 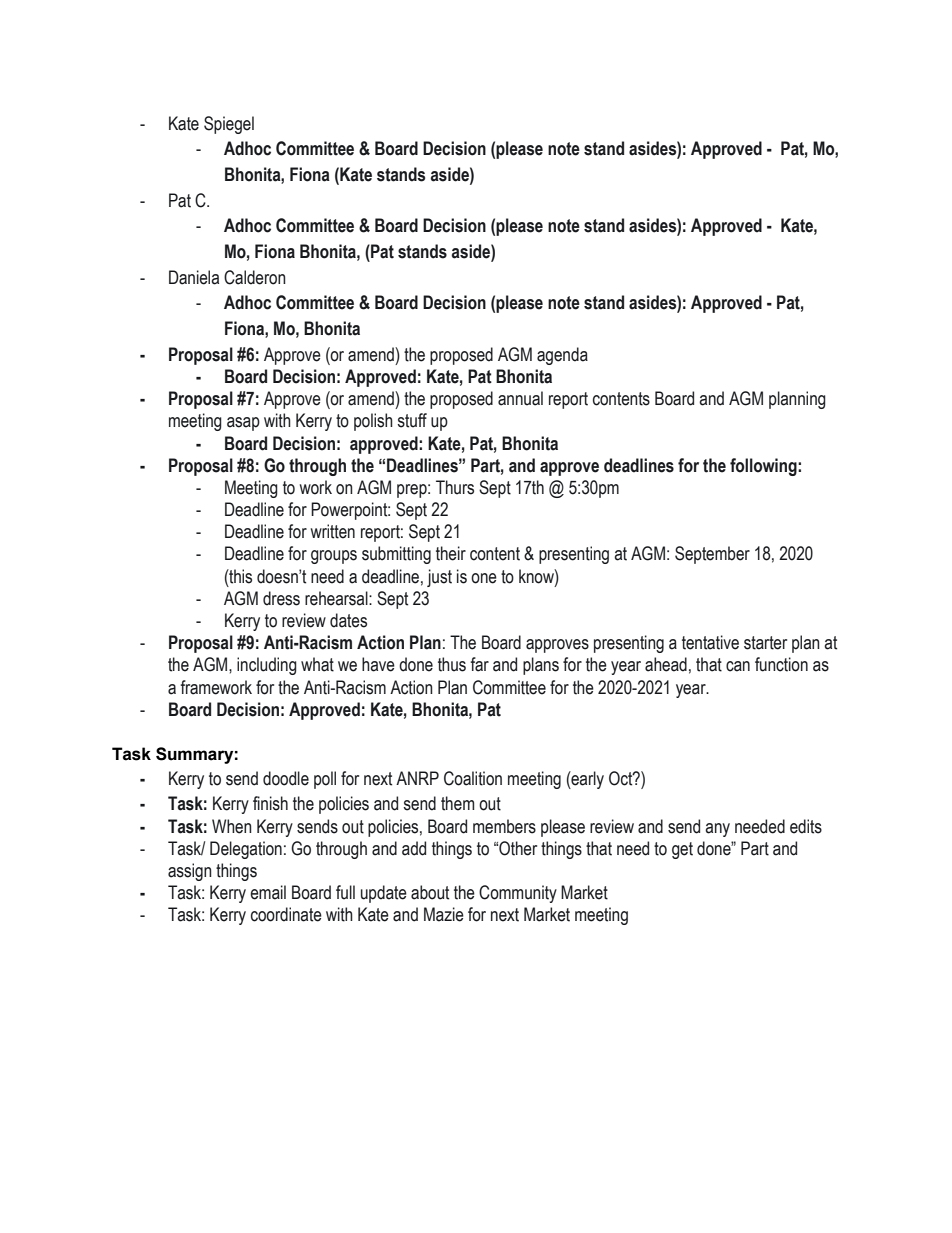 What do you see at coordinates (479, 664) in the image?
I see `far` at bounding box center [479, 664].
